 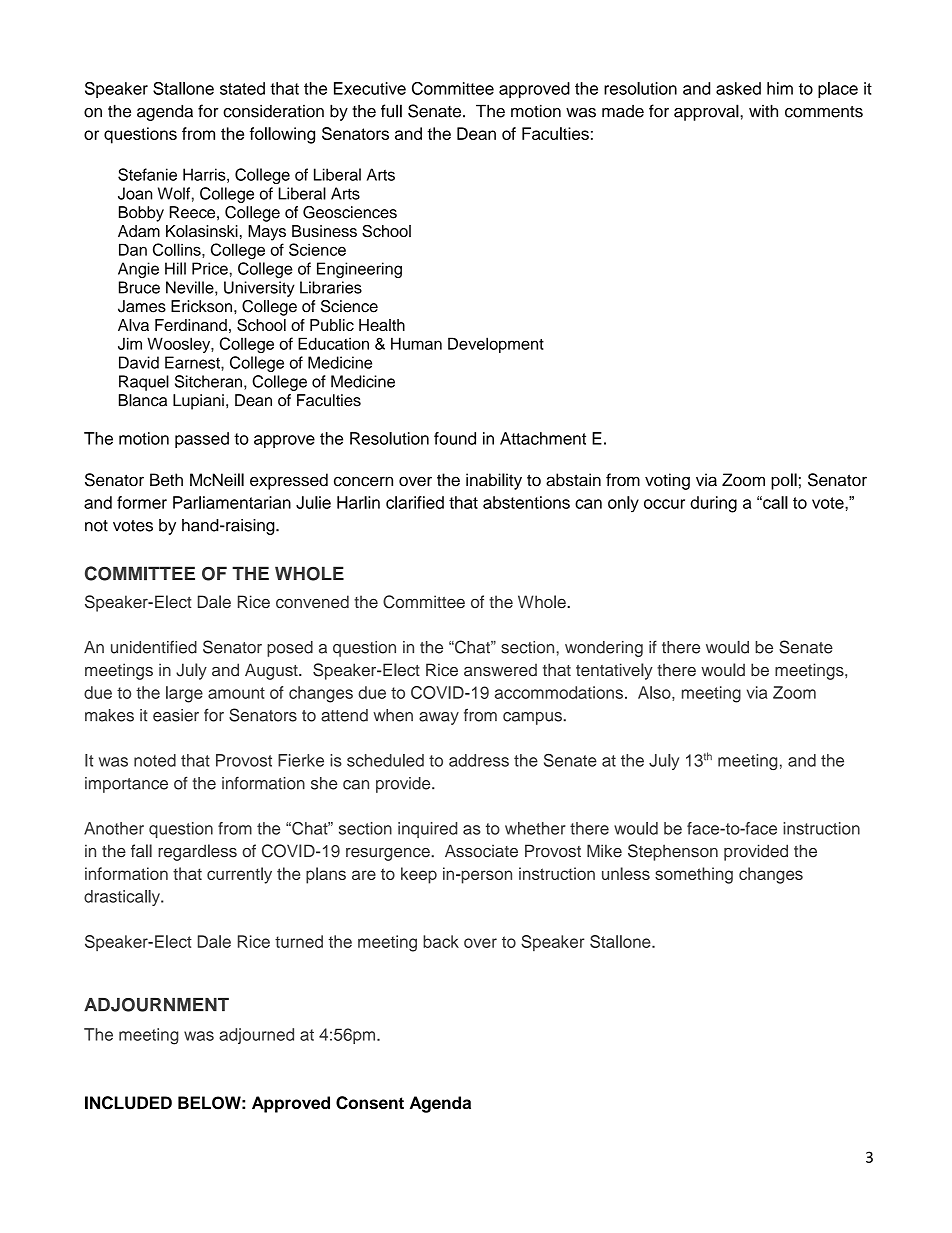 I want to click on tentatively, so click(x=614, y=671).
